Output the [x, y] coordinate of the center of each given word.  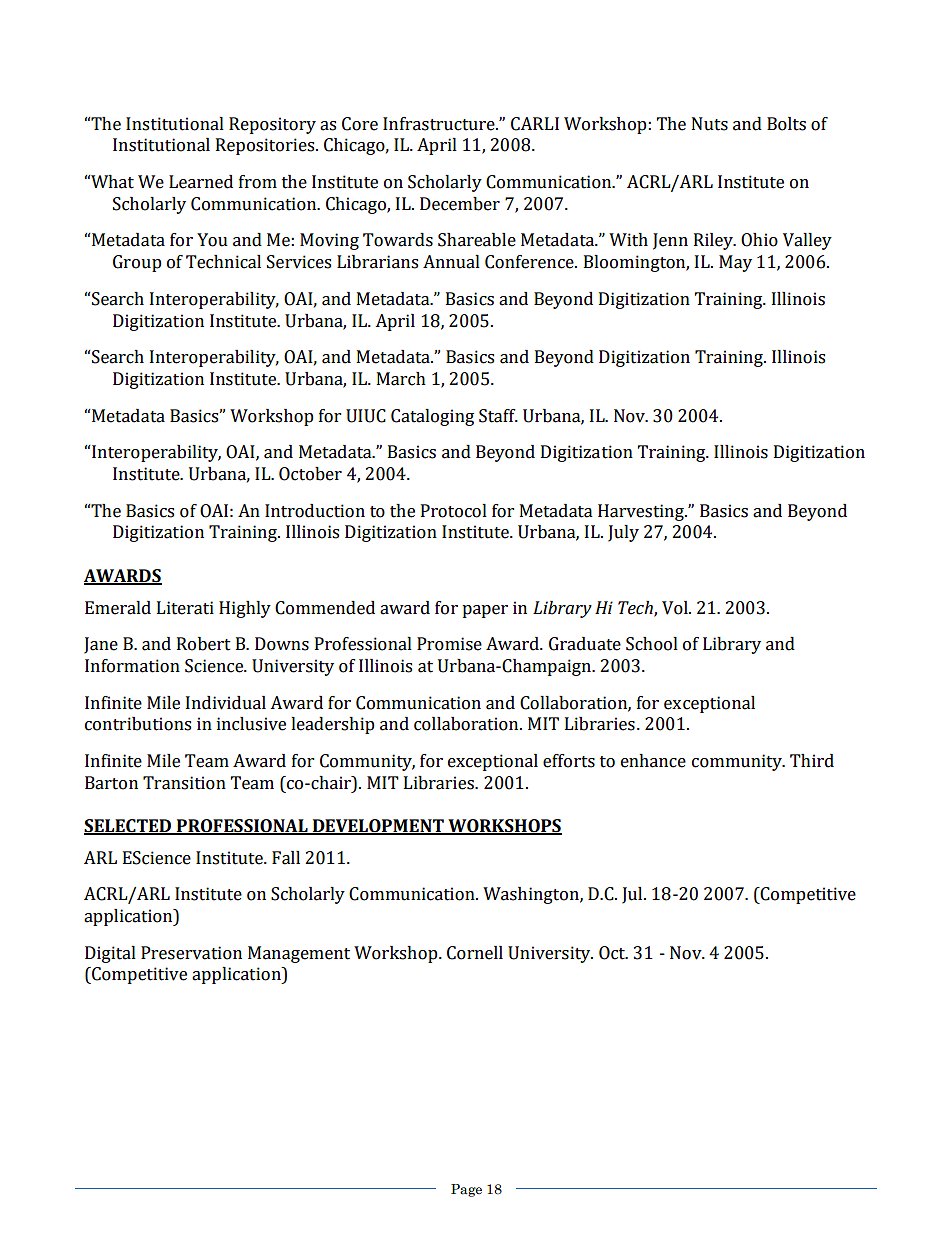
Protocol [454, 511]
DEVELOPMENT [378, 827]
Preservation [191, 953]
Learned [201, 182]
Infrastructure [440, 124]
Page [466, 1190]
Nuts [710, 124]
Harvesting [642, 512]
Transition [184, 783]
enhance [653, 761]
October [310, 474]
